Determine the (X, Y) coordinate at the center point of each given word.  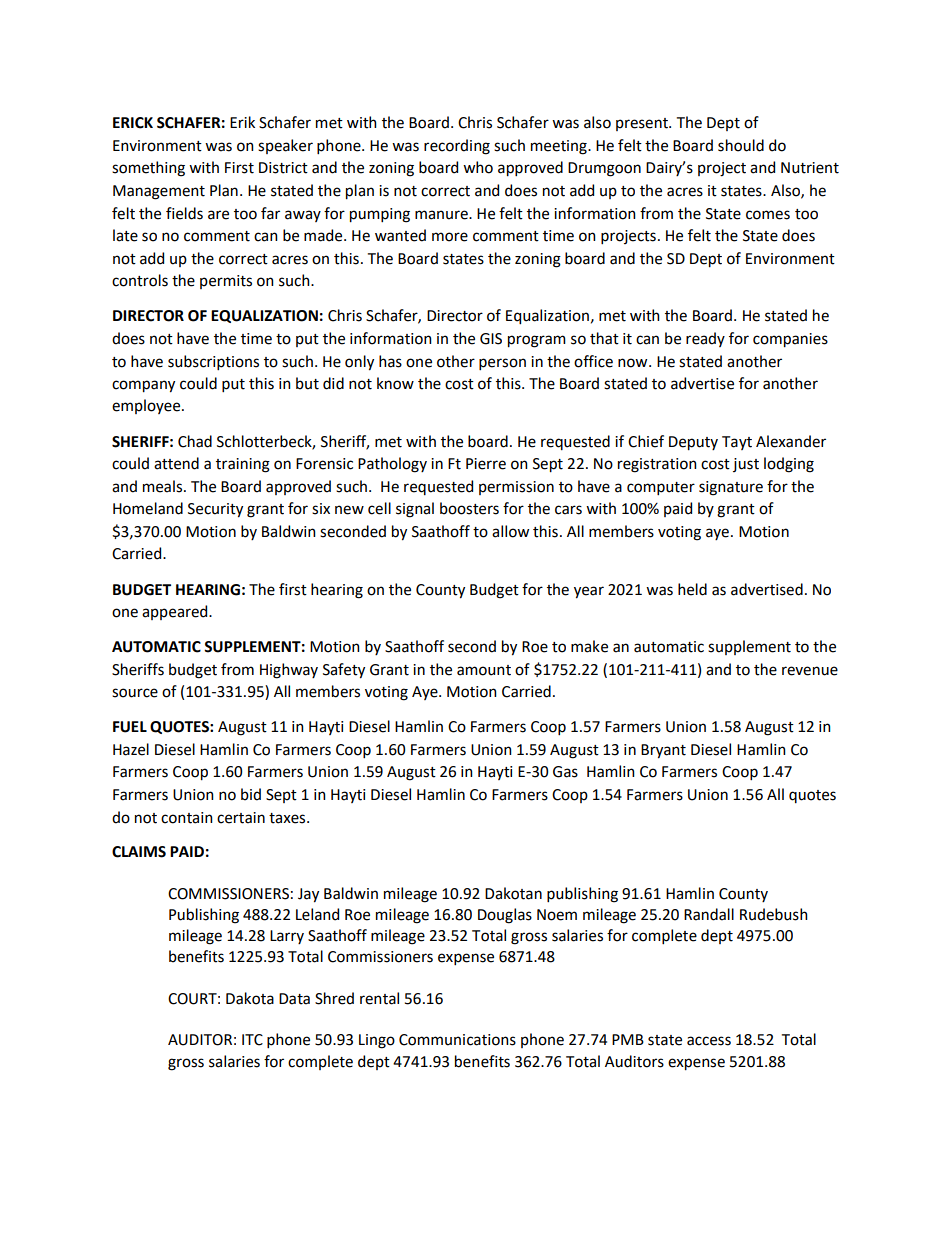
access (709, 1041)
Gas (565, 772)
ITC (252, 1040)
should (741, 145)
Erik (242, 122)
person (502, 364)
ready (705, 339)
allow (510, 531)
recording (457, 147)
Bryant (663, 751)
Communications (457, 1040)
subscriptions (213, 362)
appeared (176, 612)
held (692, 589)
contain (187, 818)
